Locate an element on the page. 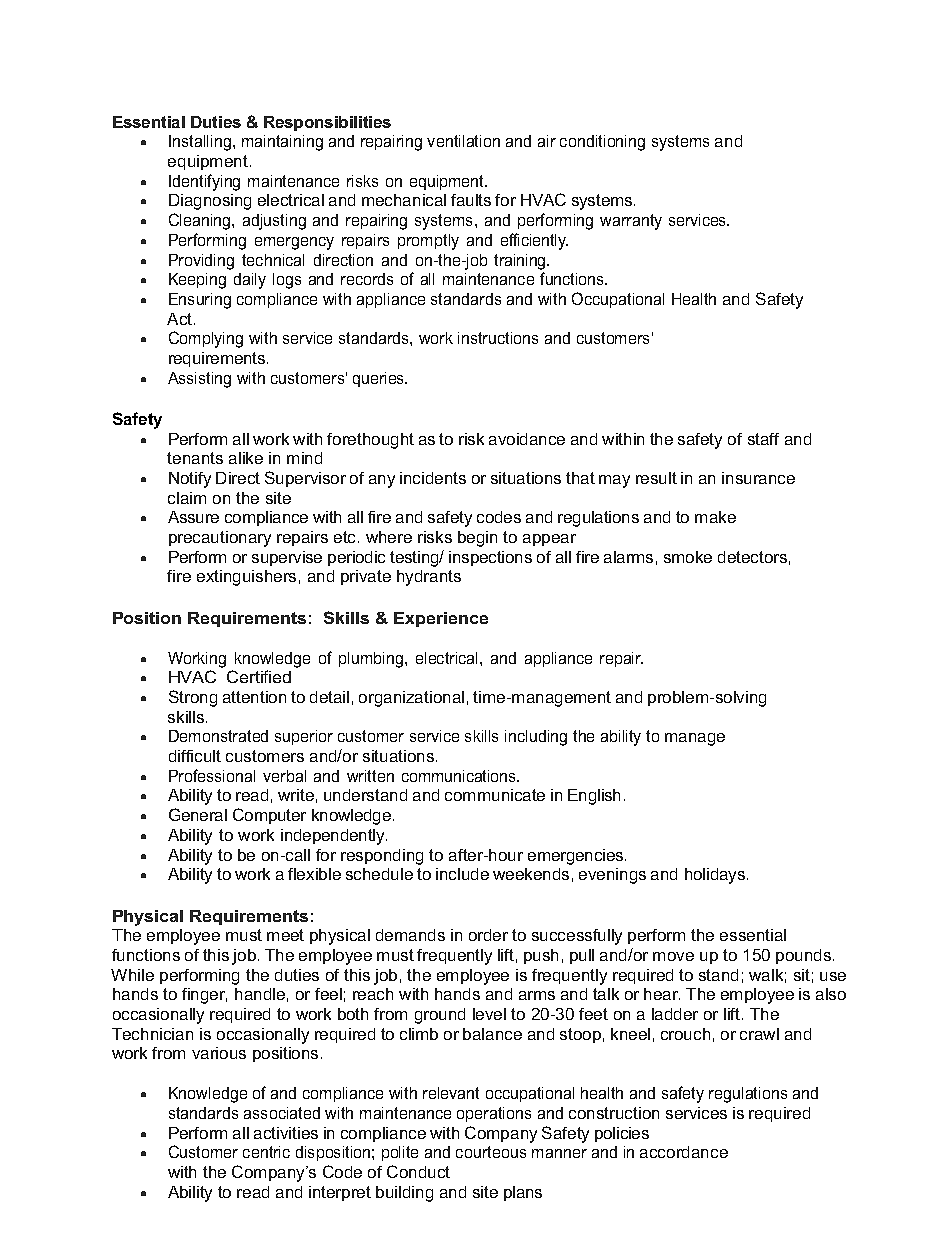 The width and height of the document is (952, 1233). avoidance is located at coordinates (527, 439).
